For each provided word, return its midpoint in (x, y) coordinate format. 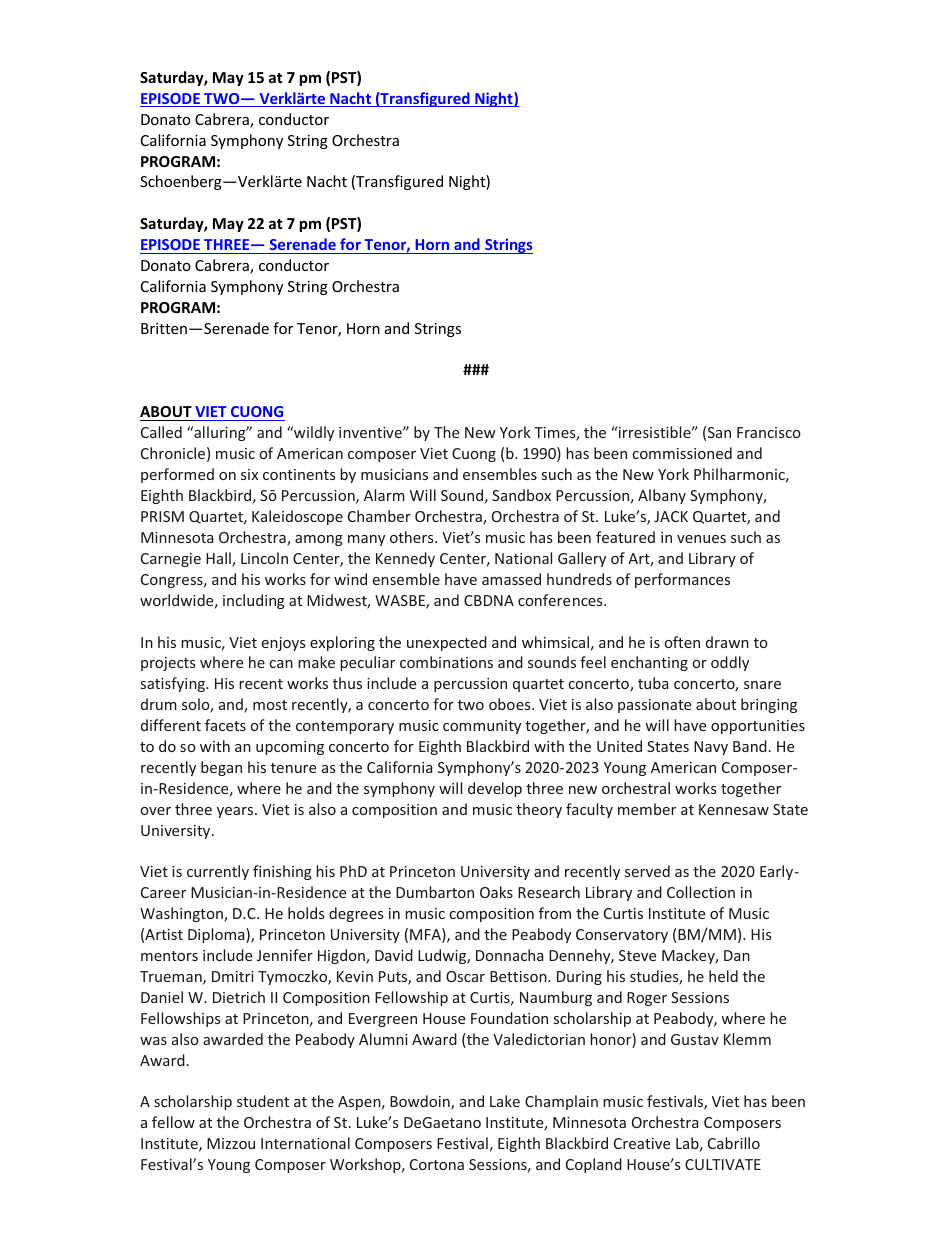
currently (218, 872)
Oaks (496, 892)
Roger (647, 999)
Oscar (465, 976)
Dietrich (239, 997)
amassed (511, 579)
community (482, 727)
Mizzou (231, 1143)
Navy (711, 748)
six (249, 474)
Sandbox (521, 495)
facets (225, 725)
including (254, 601)
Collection (701, 892)
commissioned (682, 453)
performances (682, 580)
